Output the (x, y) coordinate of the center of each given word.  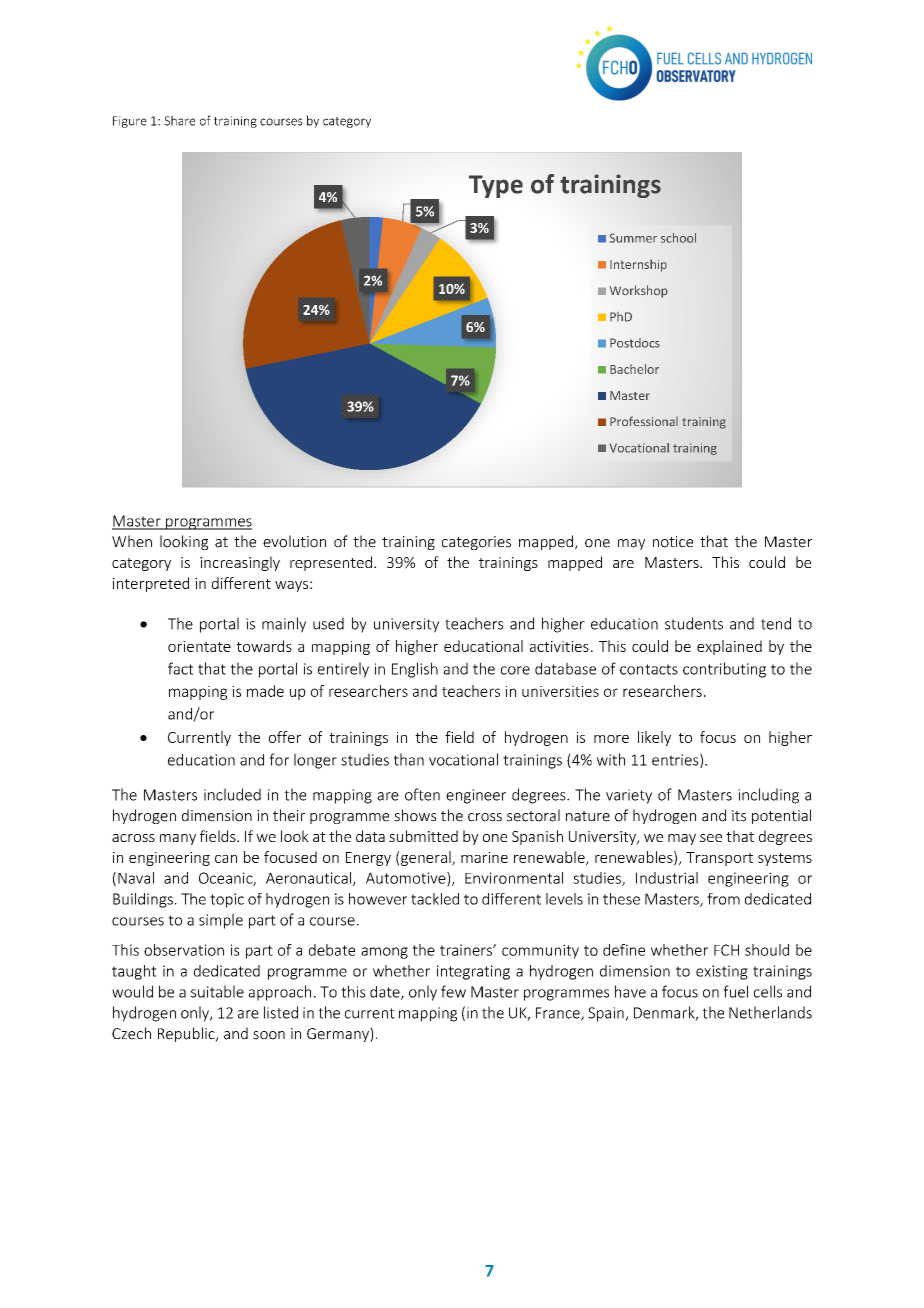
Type (496, 186)
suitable (217, 991)
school (678, 238)
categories (476, 543)
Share (179, 120)
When (132, 541)
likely (654, 738)
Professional (644, 421)
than (409, 759)
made (265, 691)
